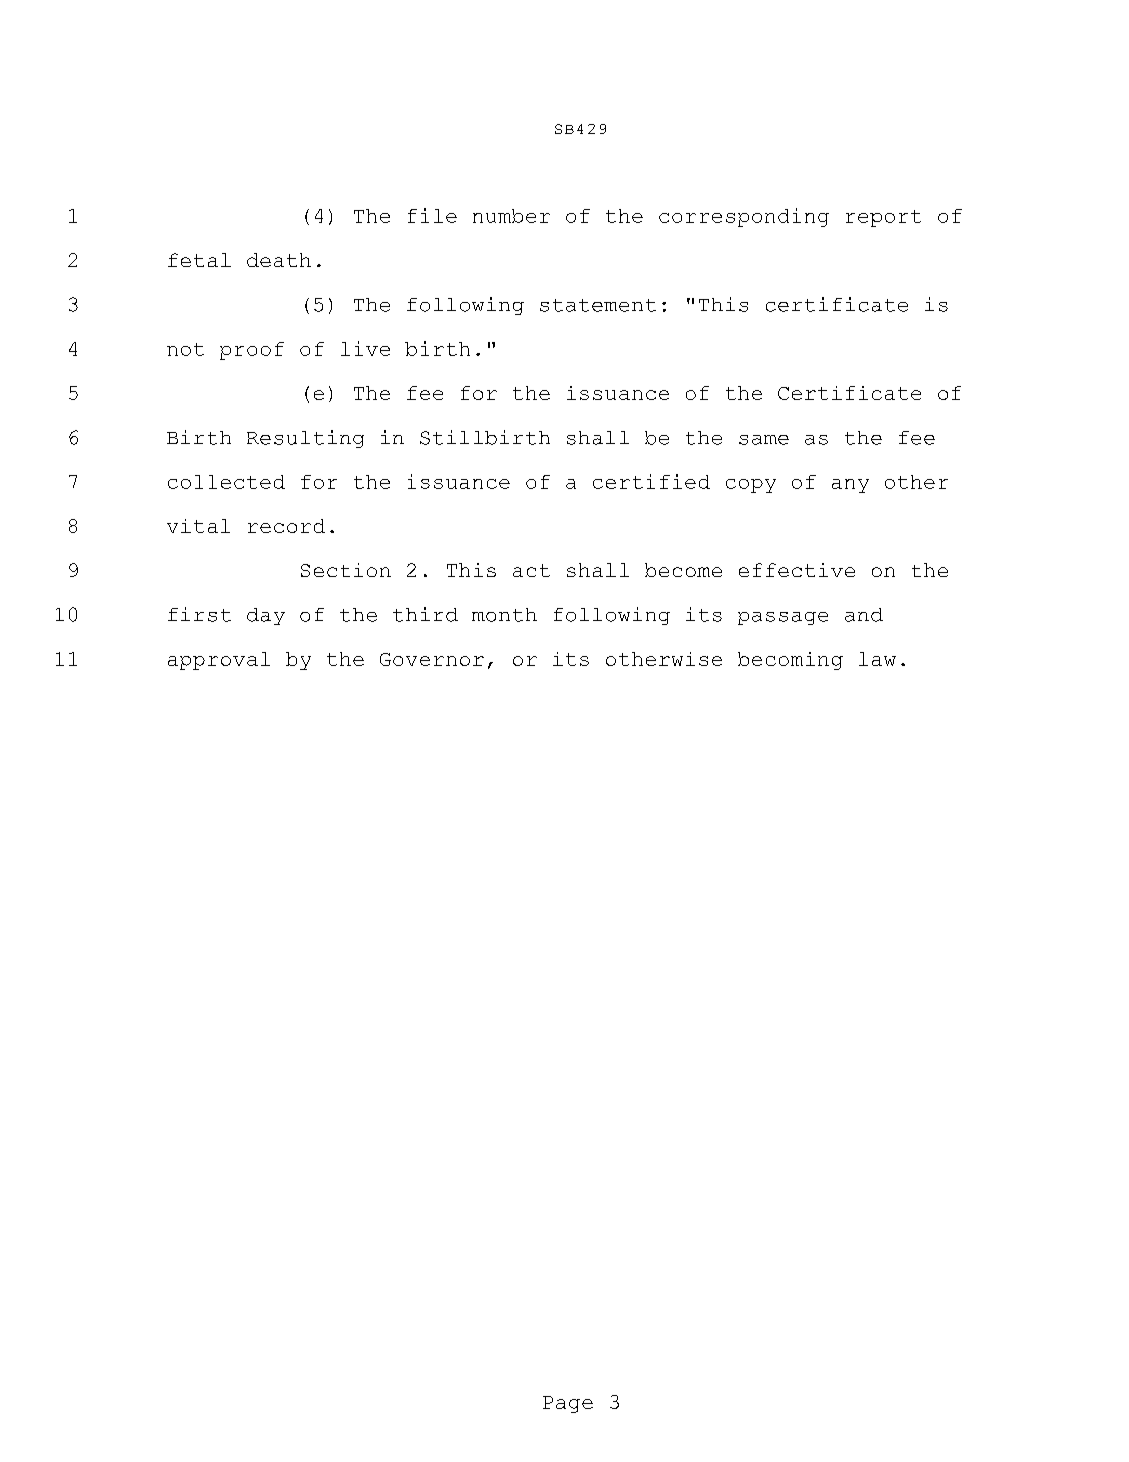 Image resolution: width=1129 pixels, height=1462 pixels. I want to click on Governor, so click(432, 659).
